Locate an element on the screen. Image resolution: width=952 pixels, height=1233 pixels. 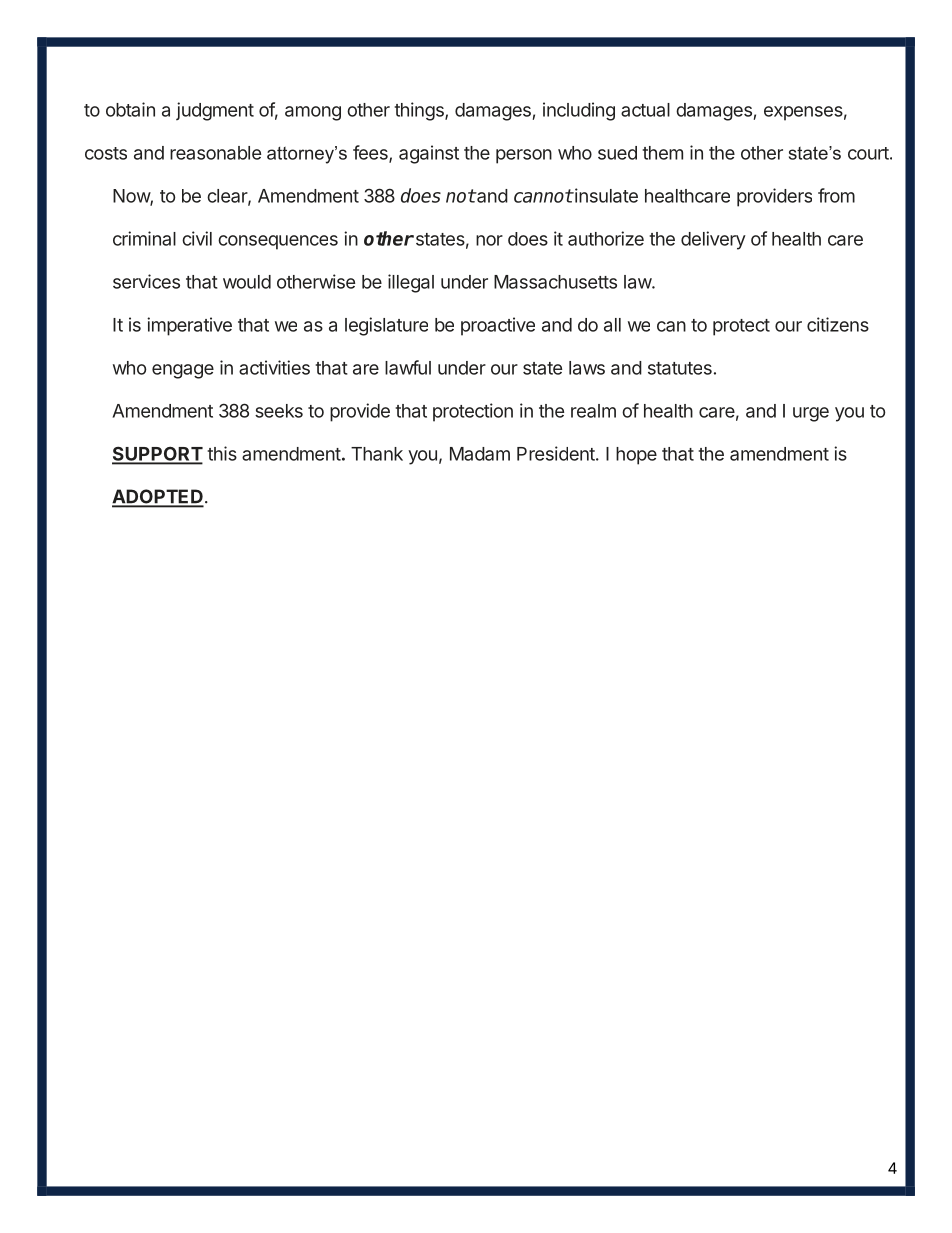
lawful is located at coordinates (408, 367).
